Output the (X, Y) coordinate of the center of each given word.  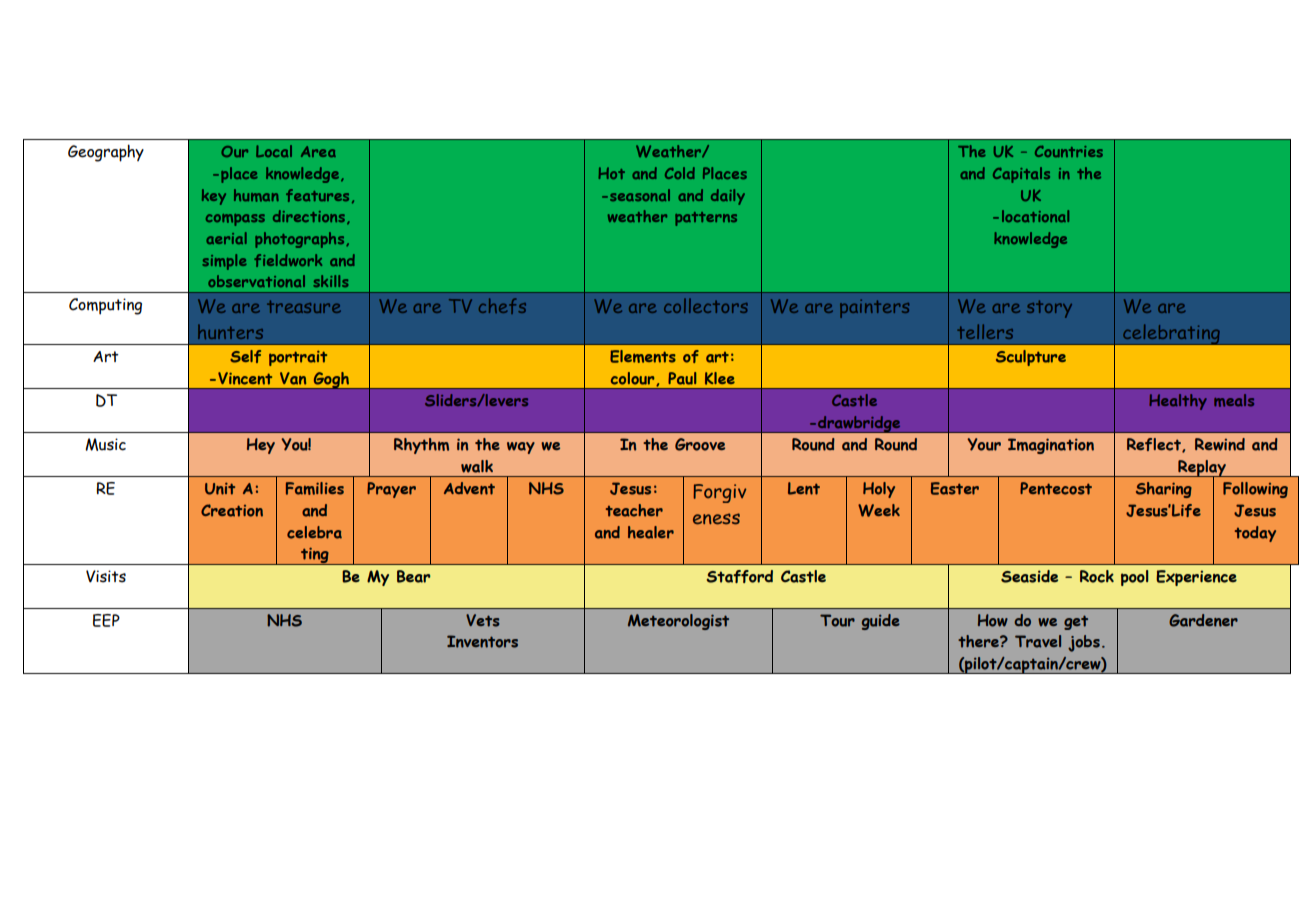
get (1076, 622)
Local (274, 151)
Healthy (1178, 402)
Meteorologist (678, 622)
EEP (106, 620)
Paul (682, 378)
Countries (1069, 151)
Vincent (245, 378)
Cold (680, 173)
